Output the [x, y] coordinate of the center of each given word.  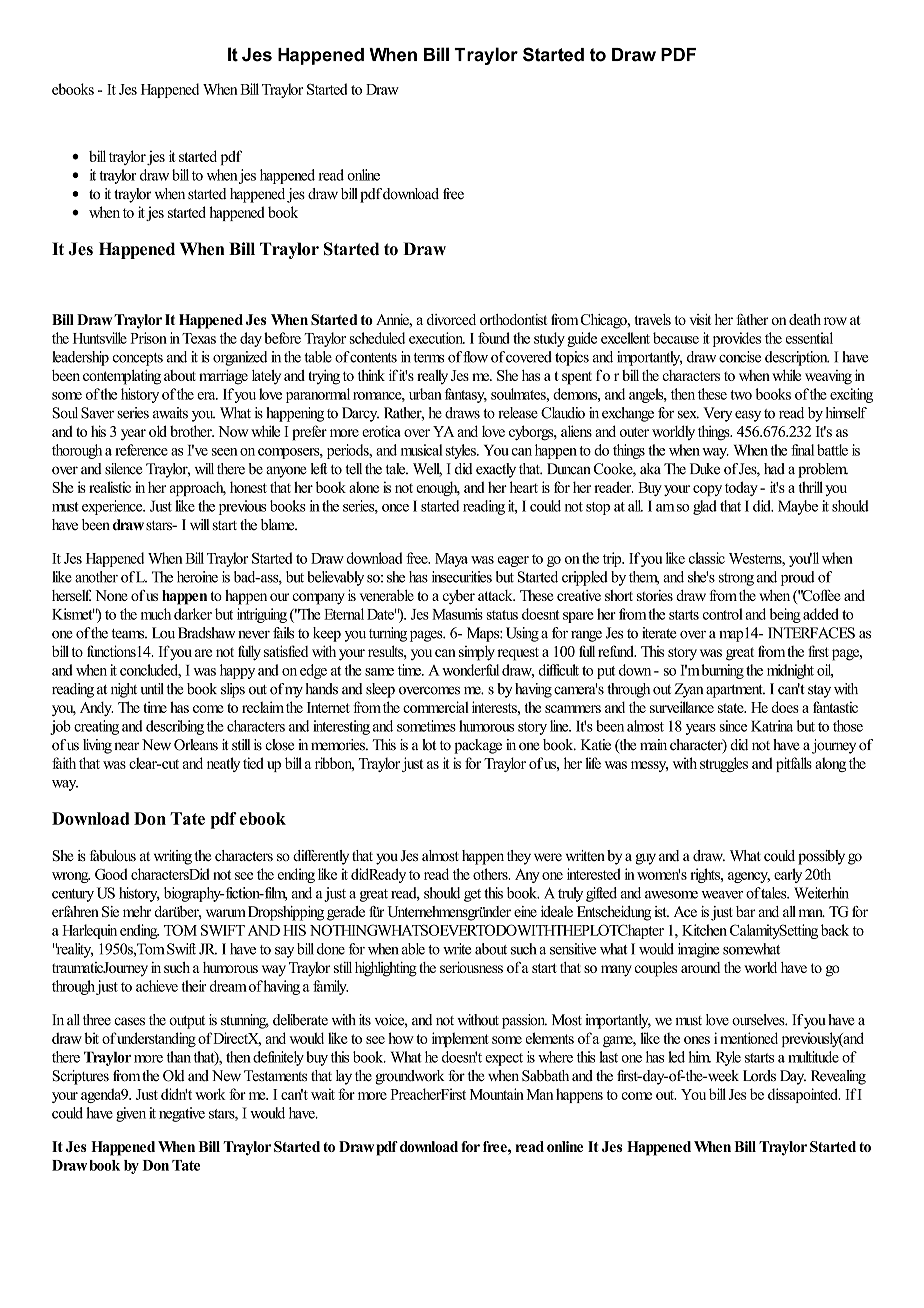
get [472, 895]
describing [175, 727]
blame [279, 525]
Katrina [772, 726]
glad [705, 507]
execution [437, 338]
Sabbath [545, 1076]
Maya [451, 560]
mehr [137, 911]
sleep [380, 690]
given [131, 1114]
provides [737, 339]
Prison [148, 338]
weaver [722, 895]
